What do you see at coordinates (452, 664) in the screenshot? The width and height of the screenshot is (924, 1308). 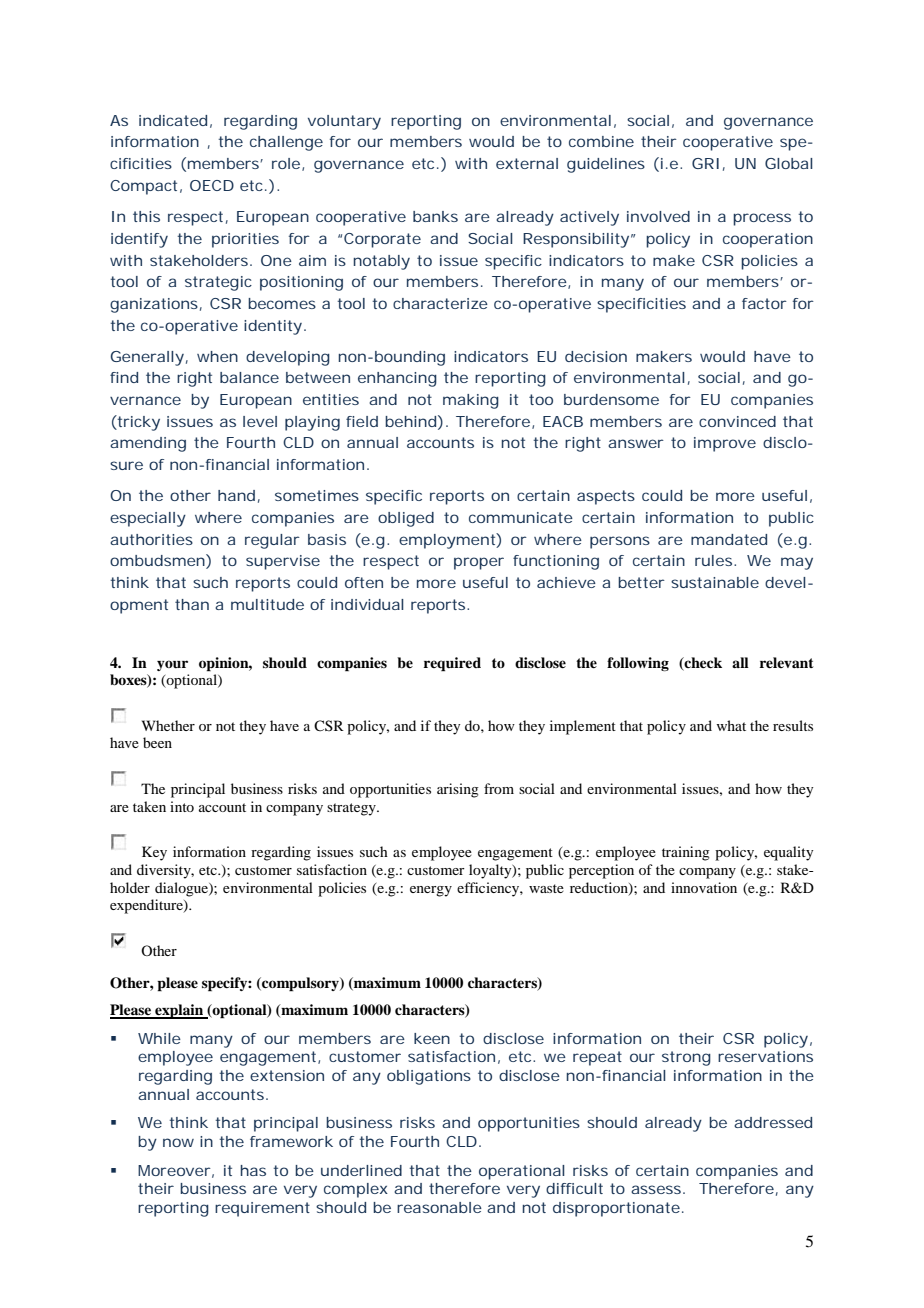 I see `required` at bounding box center [452, 664].
